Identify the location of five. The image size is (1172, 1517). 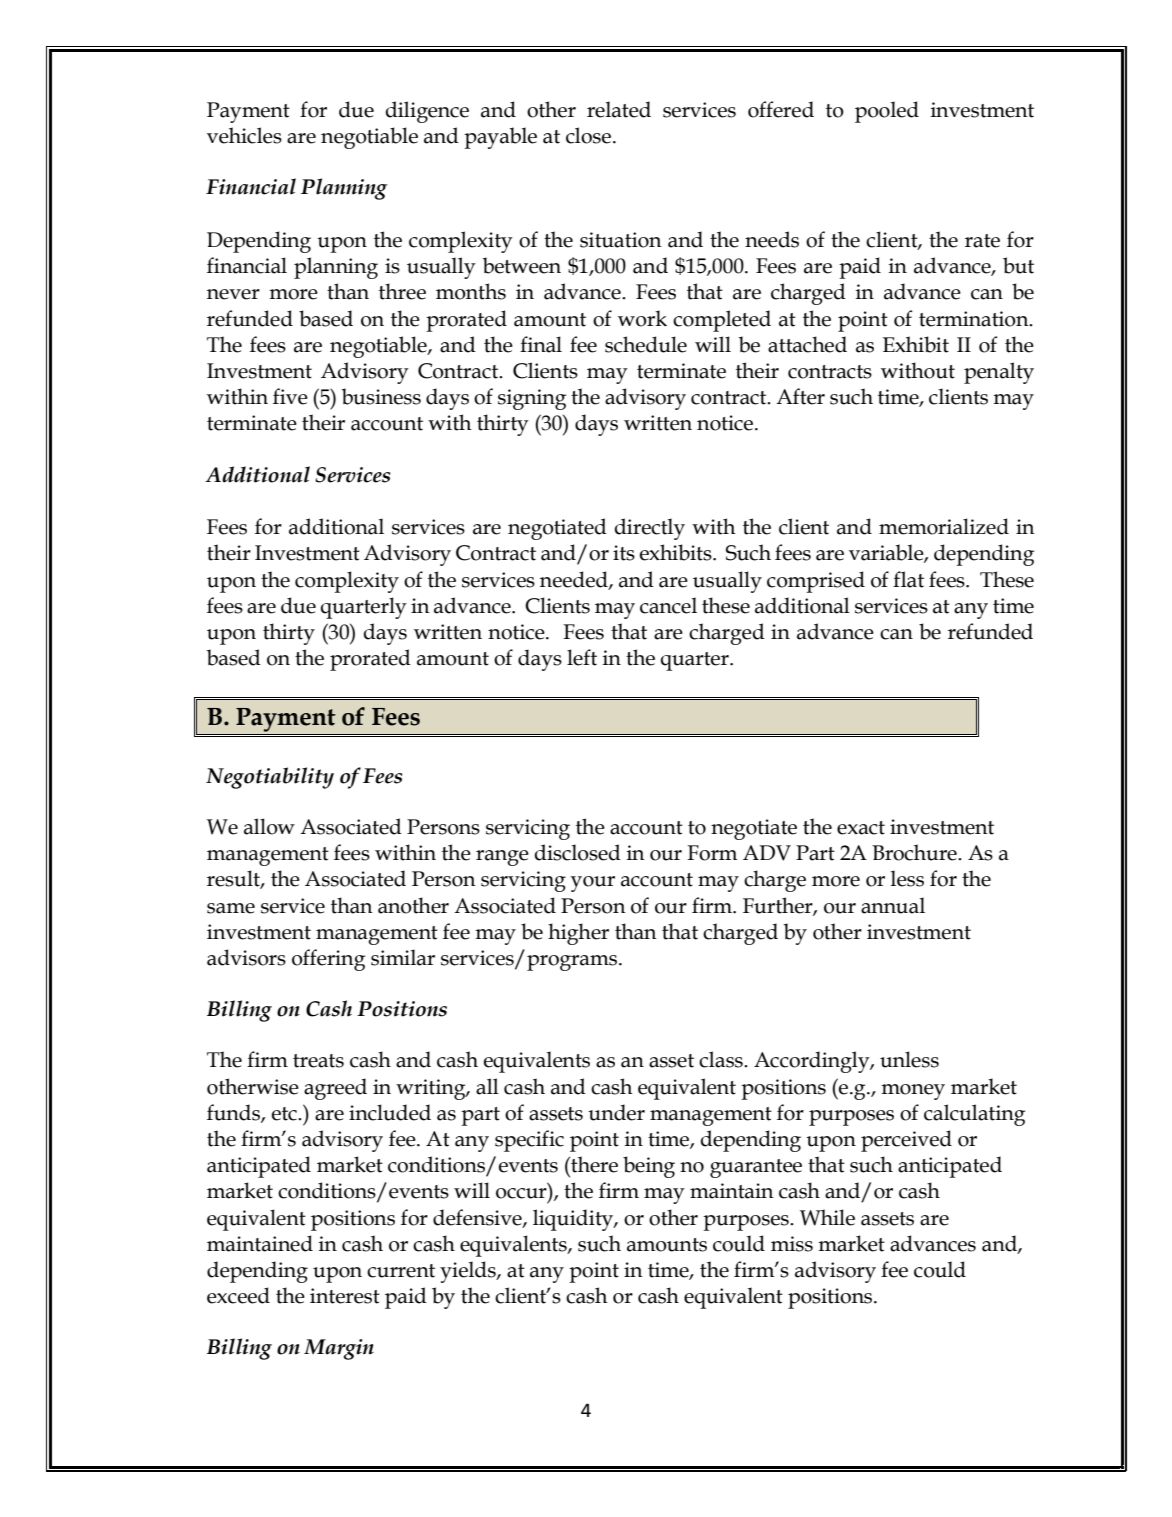
(290, 396).
